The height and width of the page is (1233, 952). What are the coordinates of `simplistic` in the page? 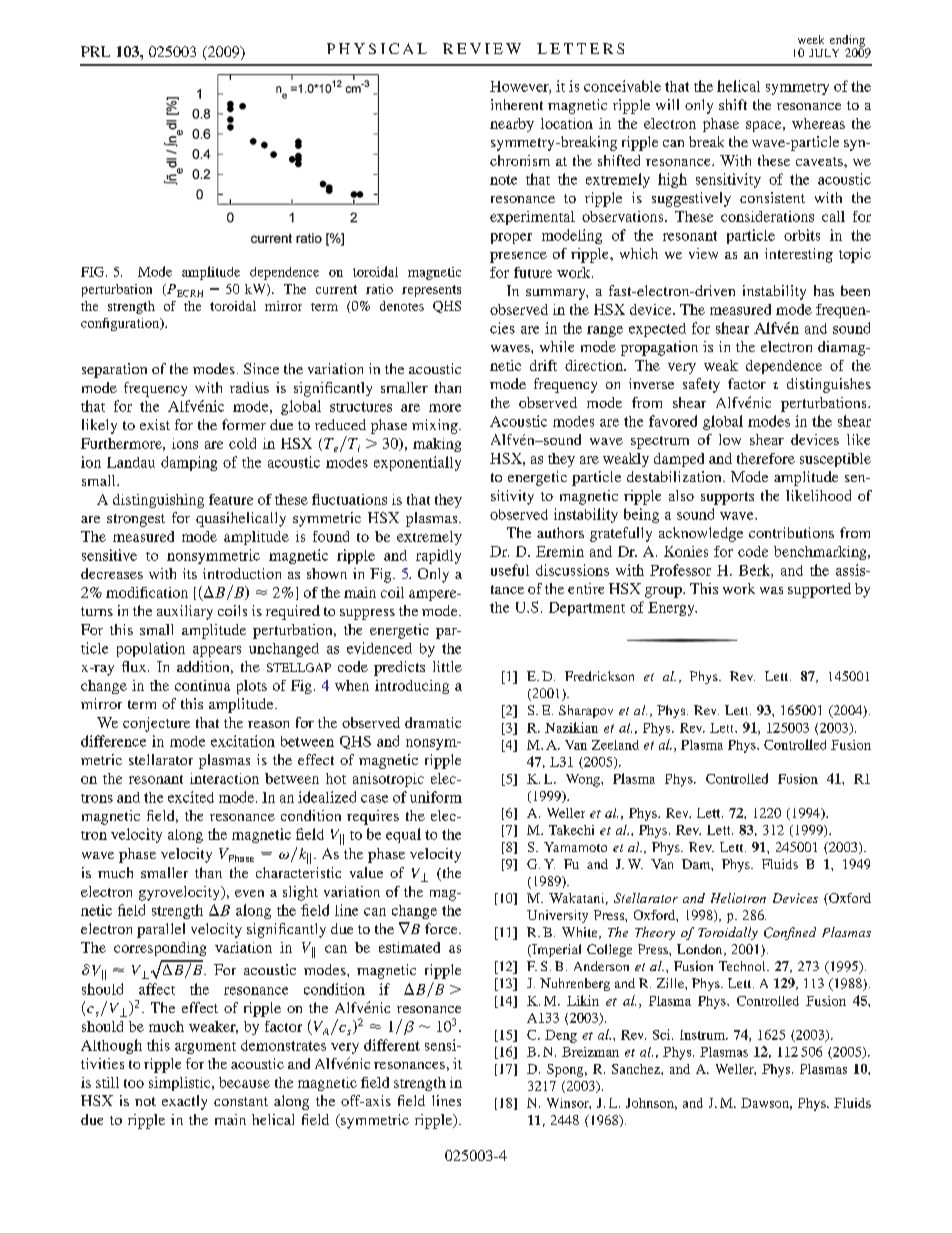 It's located at (181, 1084).
